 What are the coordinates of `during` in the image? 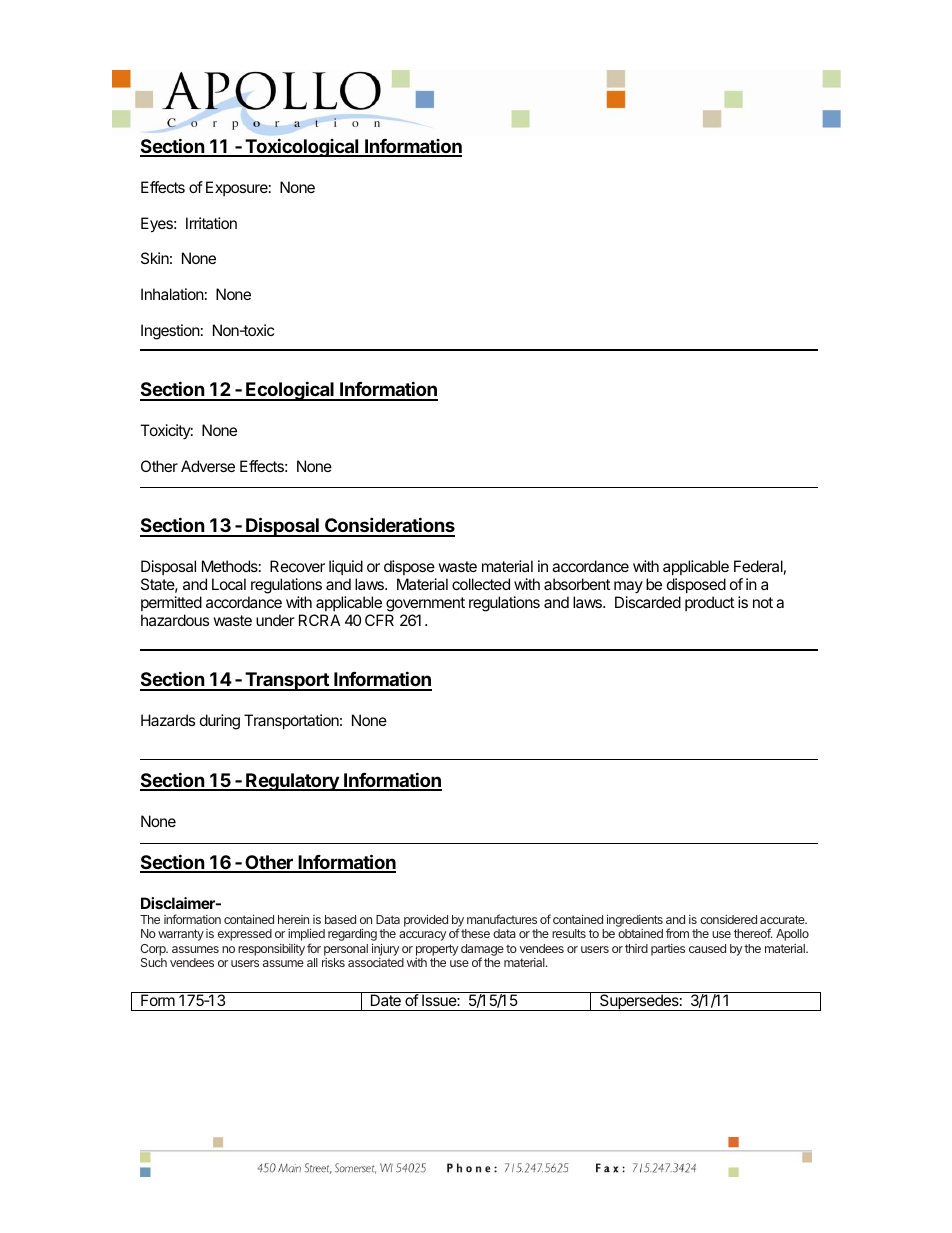 It's located at (220, 722).
